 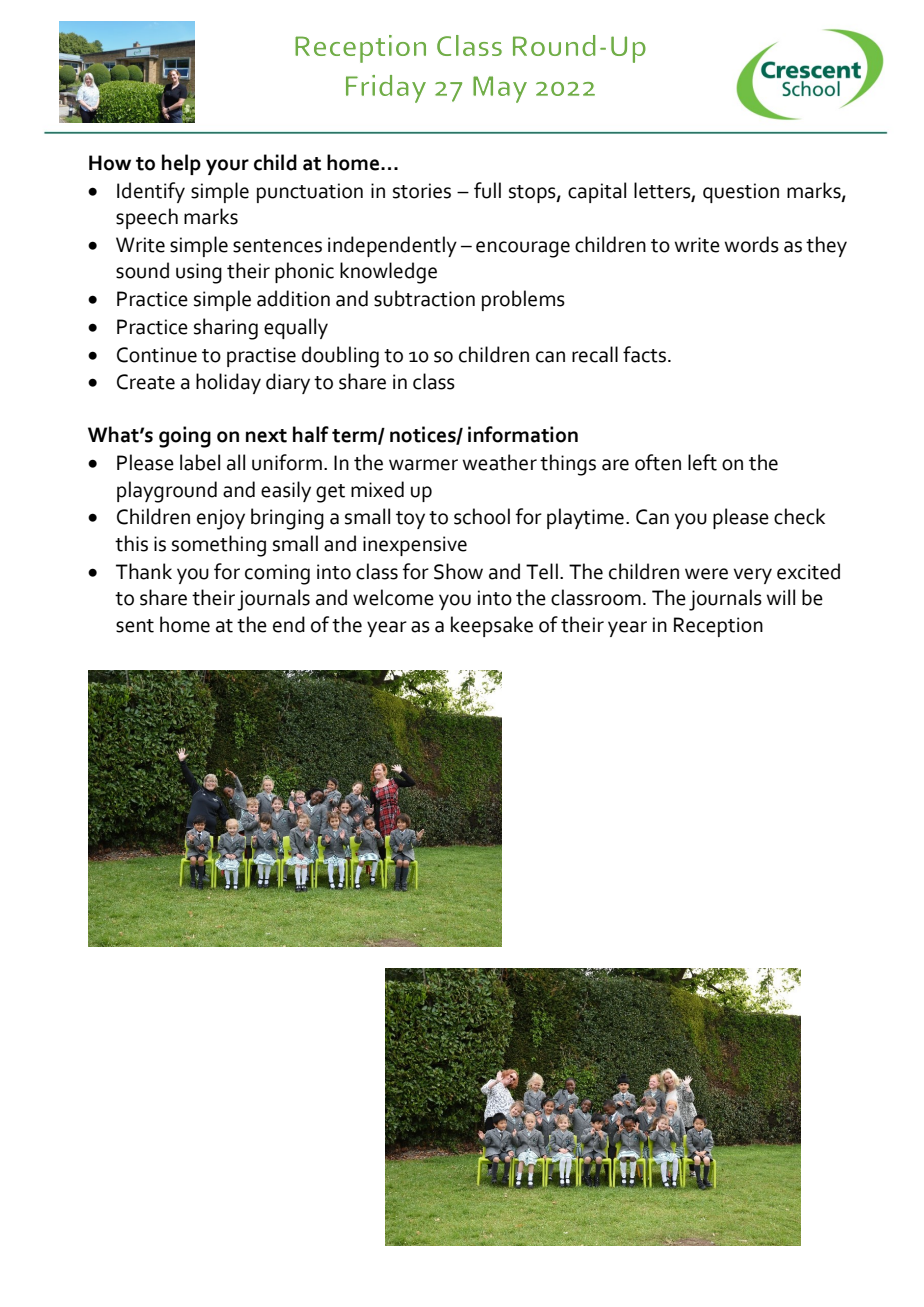 What do you see at coordinates (499, 462) in the screenshot?
I see `weather` at bounding box center [499, 462].
